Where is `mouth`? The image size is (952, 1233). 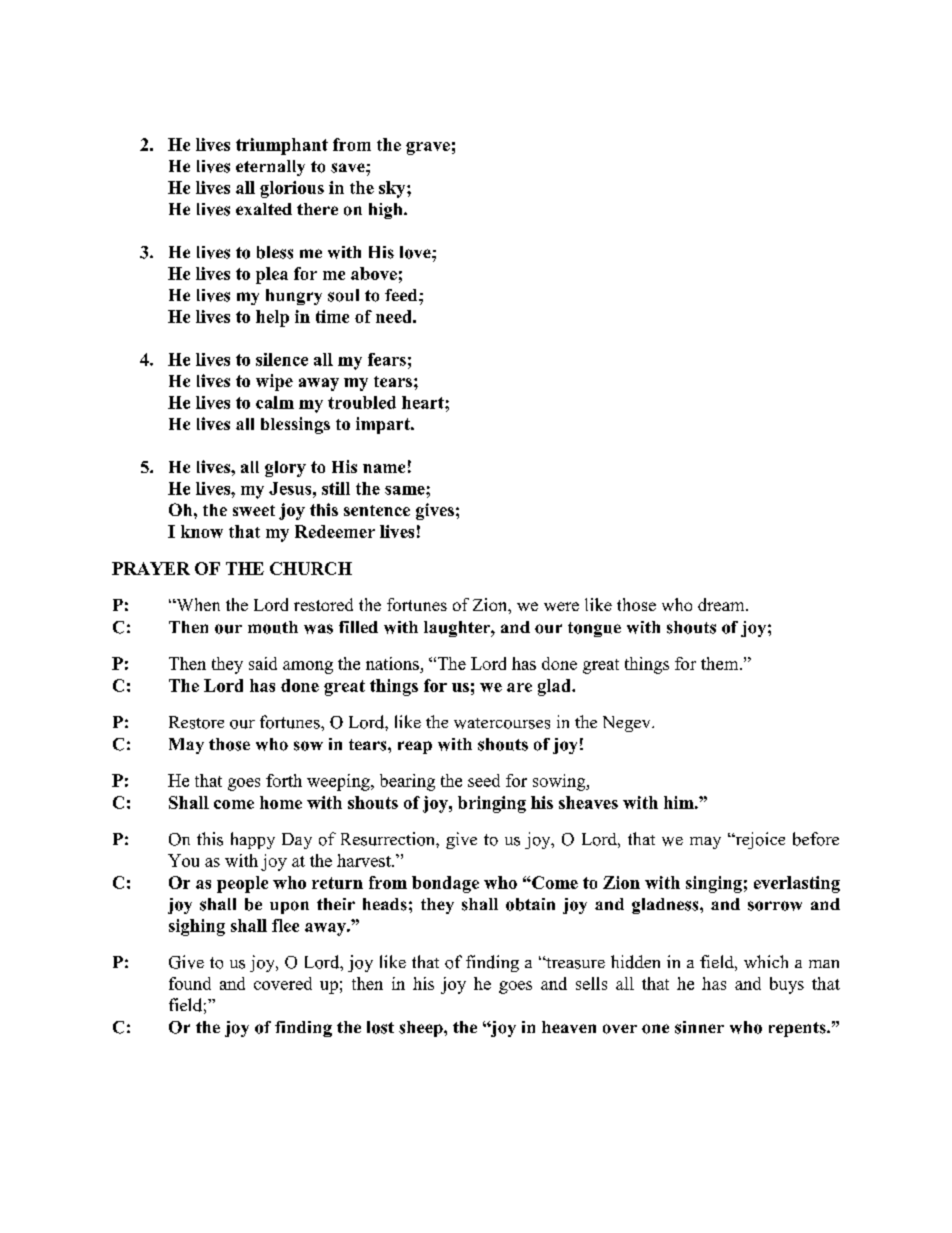
mouth is located at coordinates (273, 627).
